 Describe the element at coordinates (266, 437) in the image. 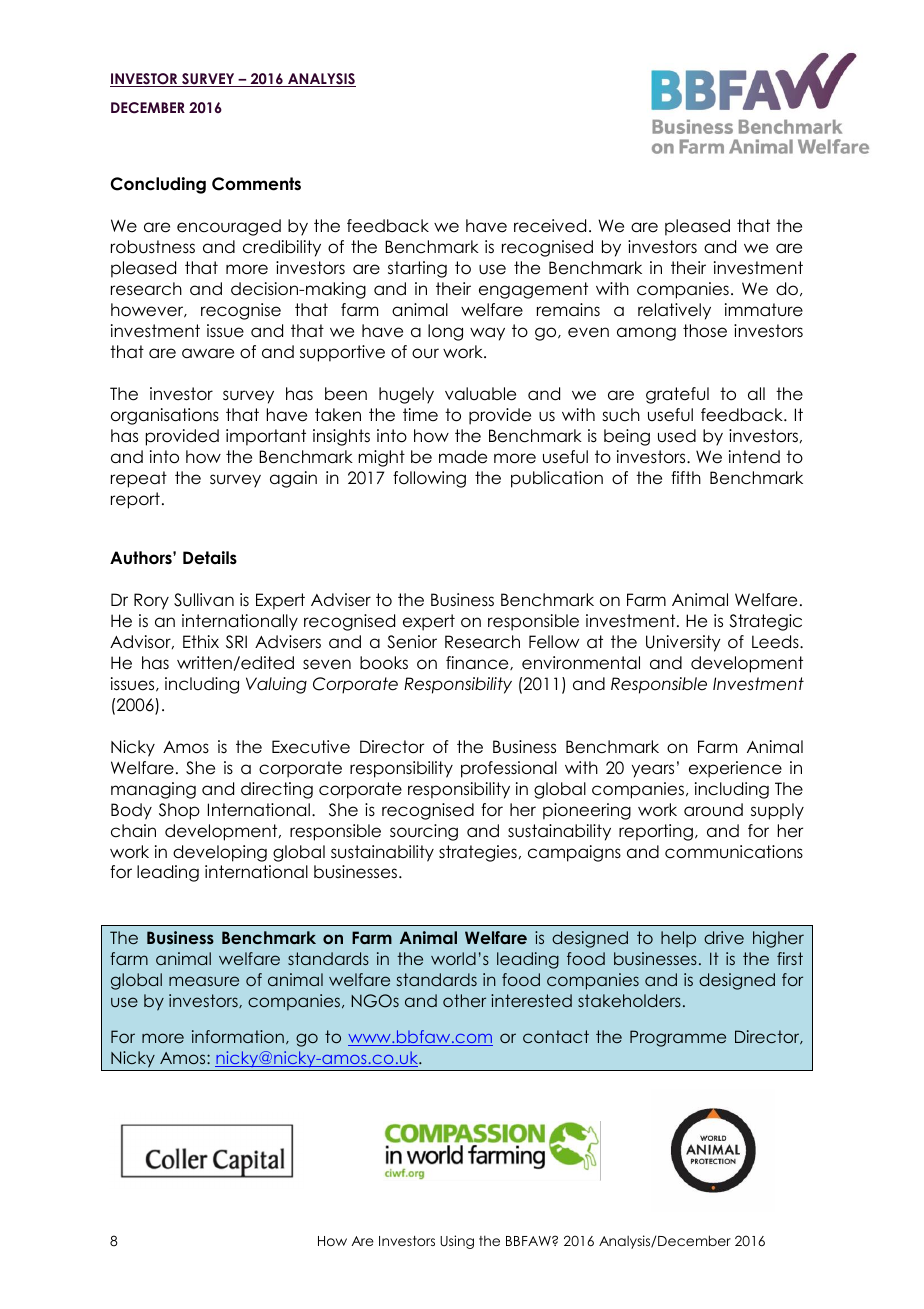

I see `important` at that location.
